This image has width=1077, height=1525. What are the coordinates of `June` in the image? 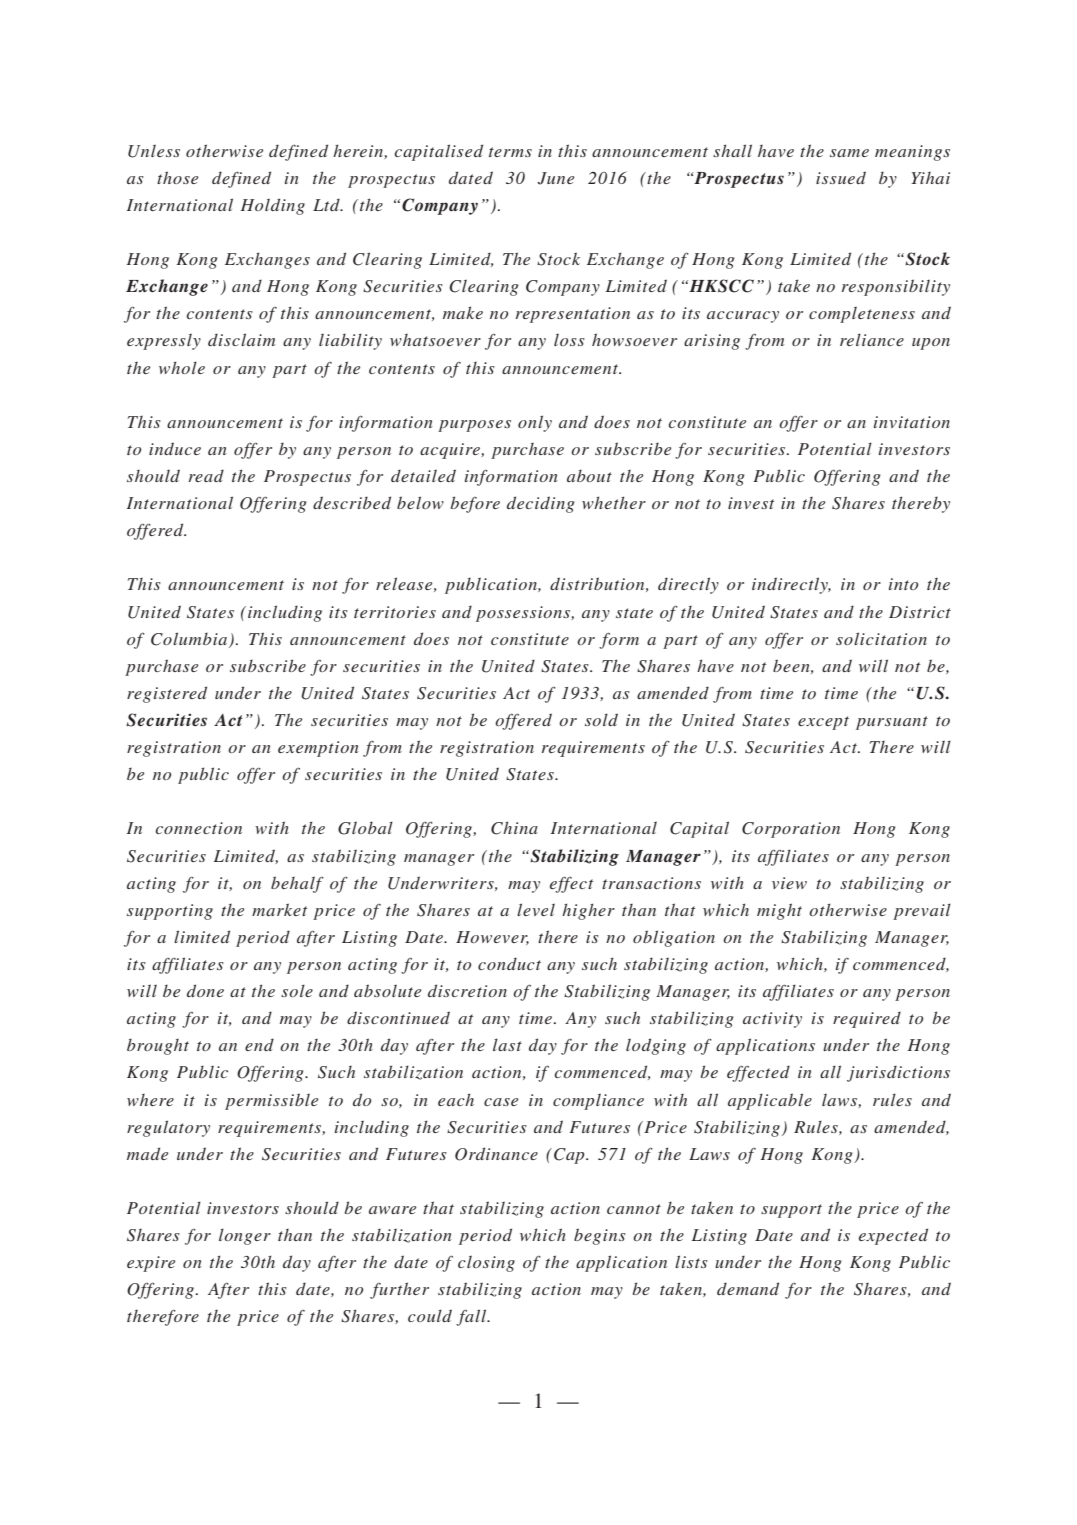 It's located at (556, 178).
